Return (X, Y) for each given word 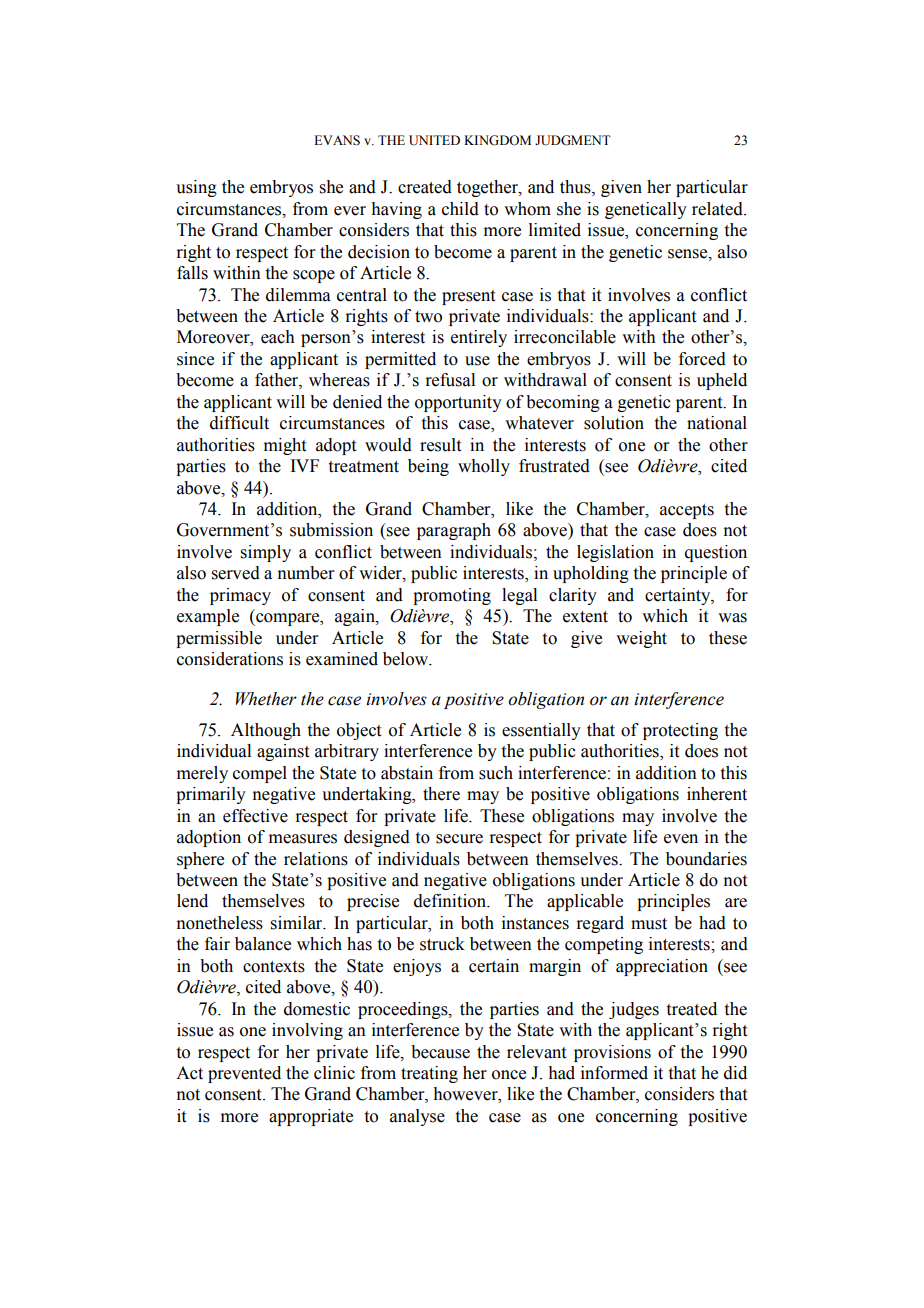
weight (641, 639)
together (488, 188)
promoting (452, 596)
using (196, 188)
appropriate (311, 1117)
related (718, 209)
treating (429, 1074)
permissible (219, 639)
